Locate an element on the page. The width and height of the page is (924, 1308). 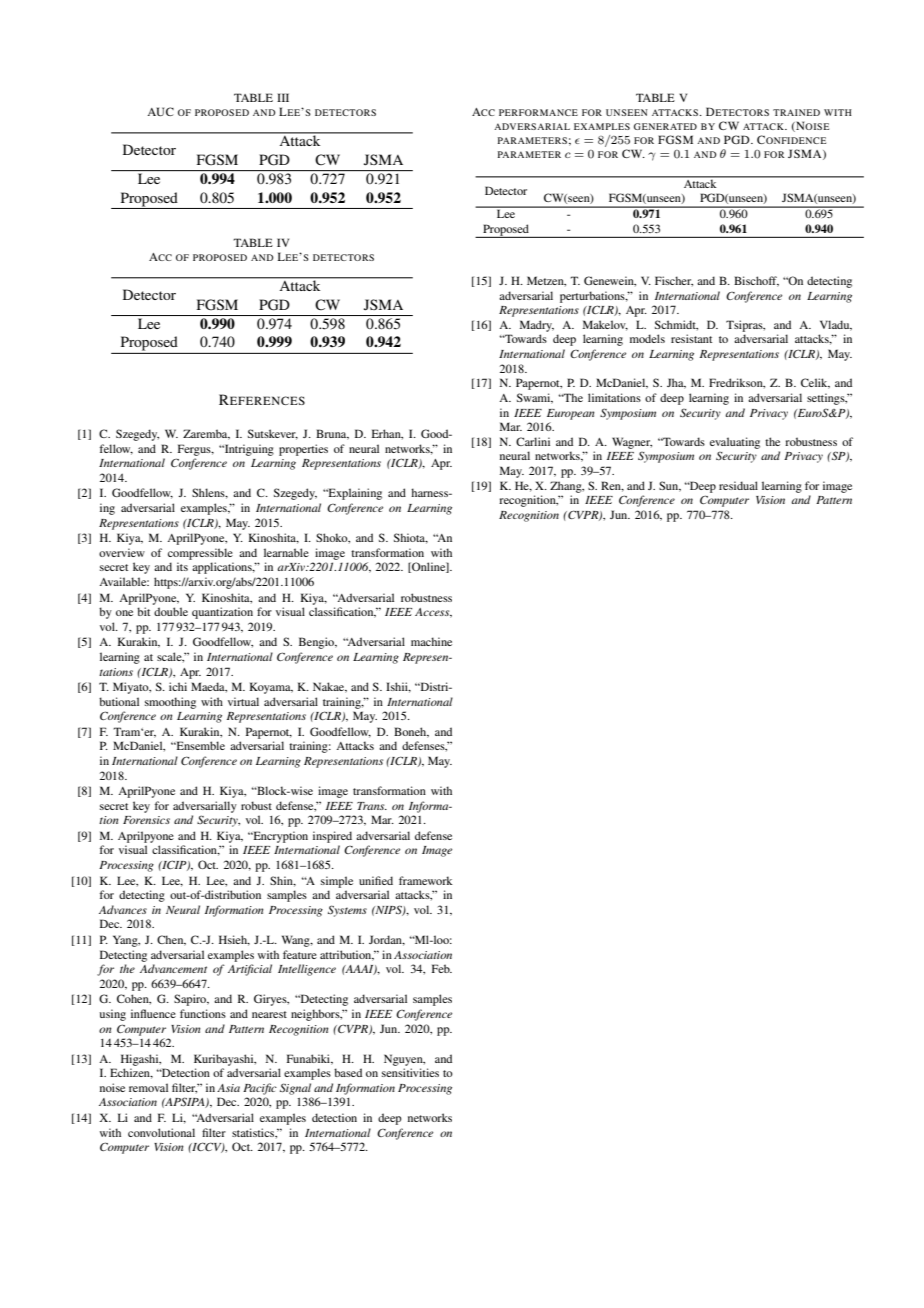
Asia is located at coordinates (228, 1088).
